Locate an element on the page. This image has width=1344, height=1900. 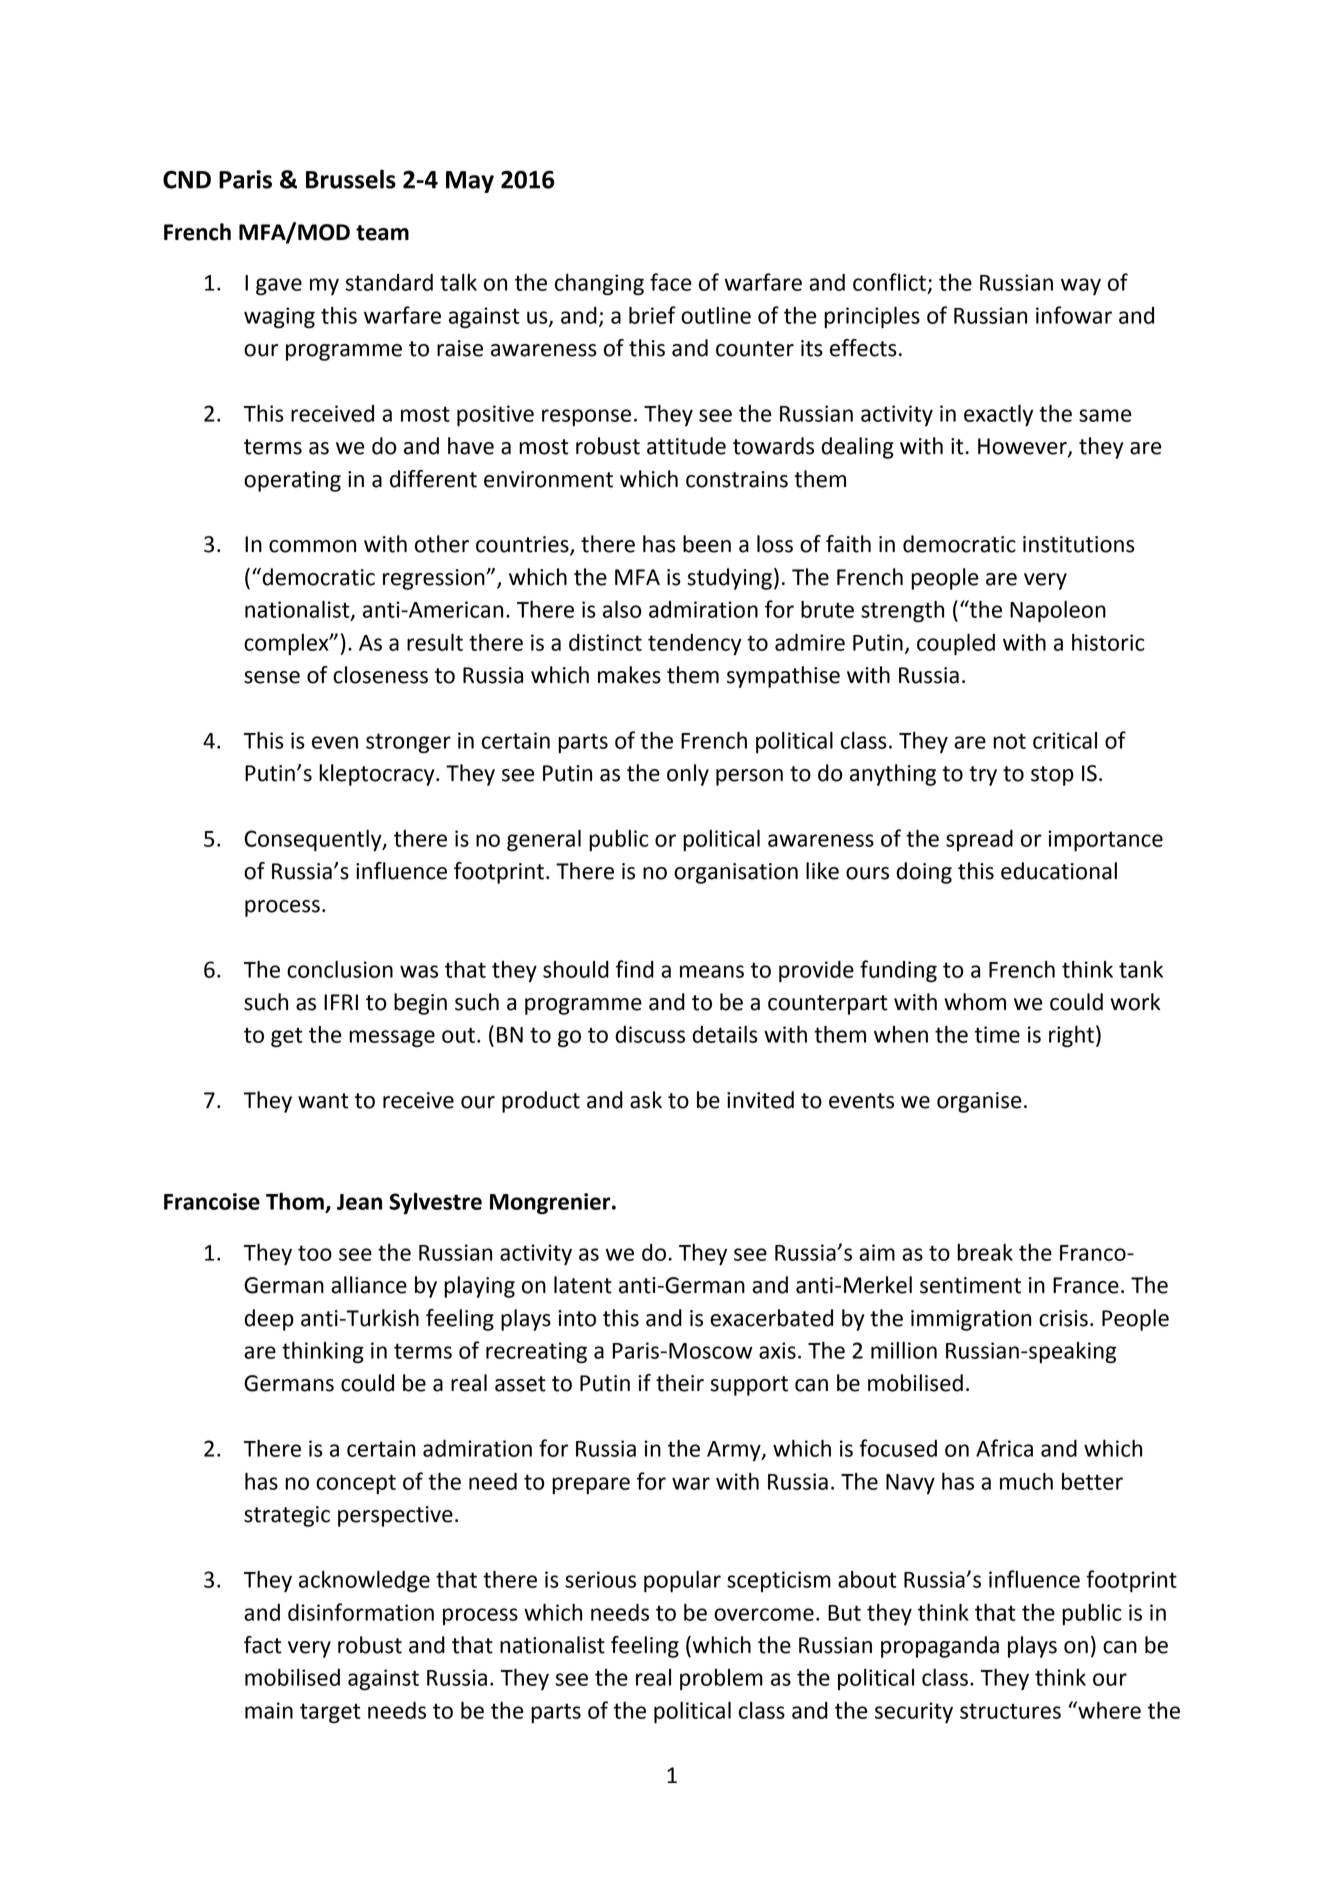
way is located at coordinates (1081, 286).
